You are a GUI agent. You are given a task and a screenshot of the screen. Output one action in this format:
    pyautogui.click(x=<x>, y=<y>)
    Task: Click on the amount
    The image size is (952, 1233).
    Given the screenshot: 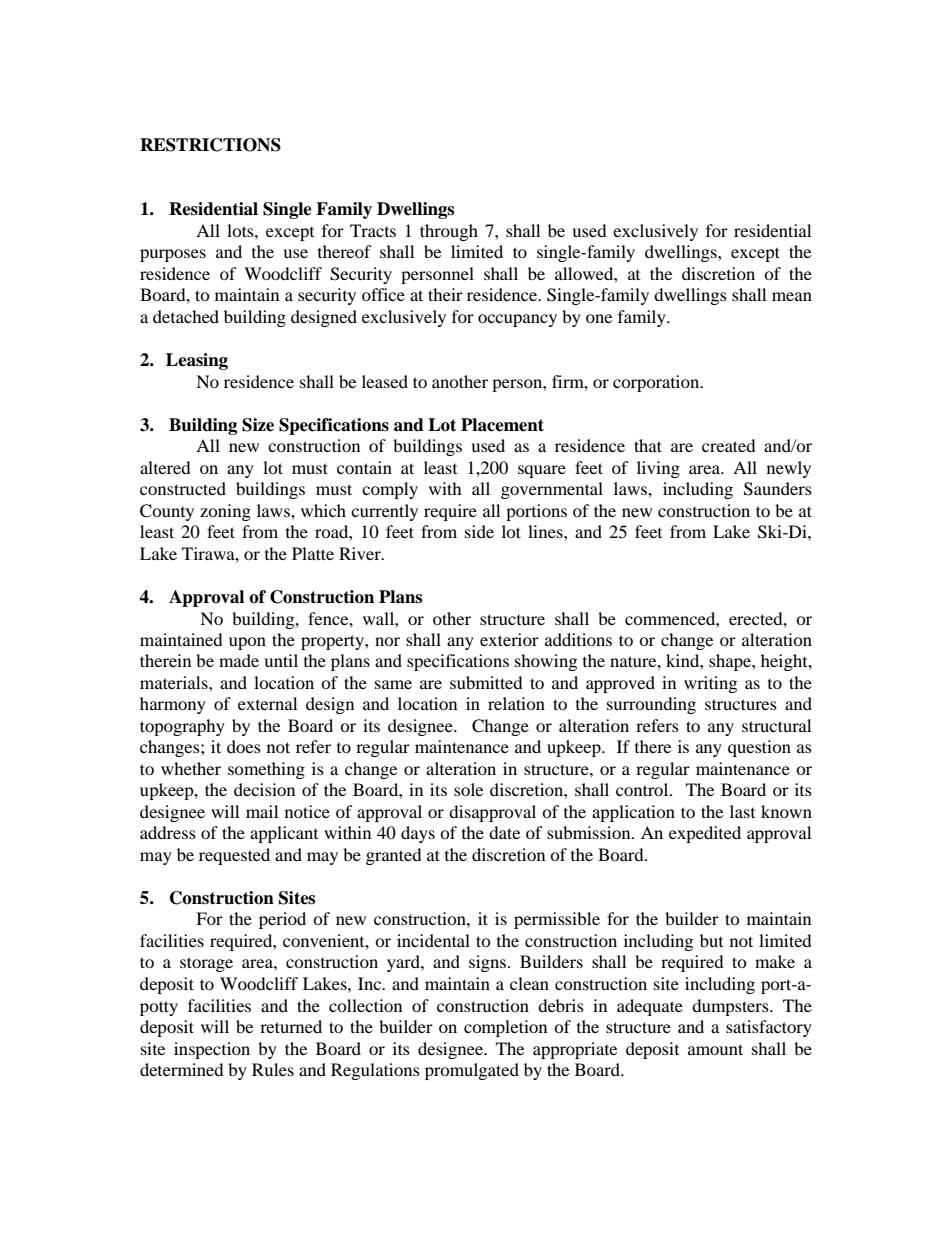 What is the action you would take?
    pyautogui.click(x=715, y=1049)
